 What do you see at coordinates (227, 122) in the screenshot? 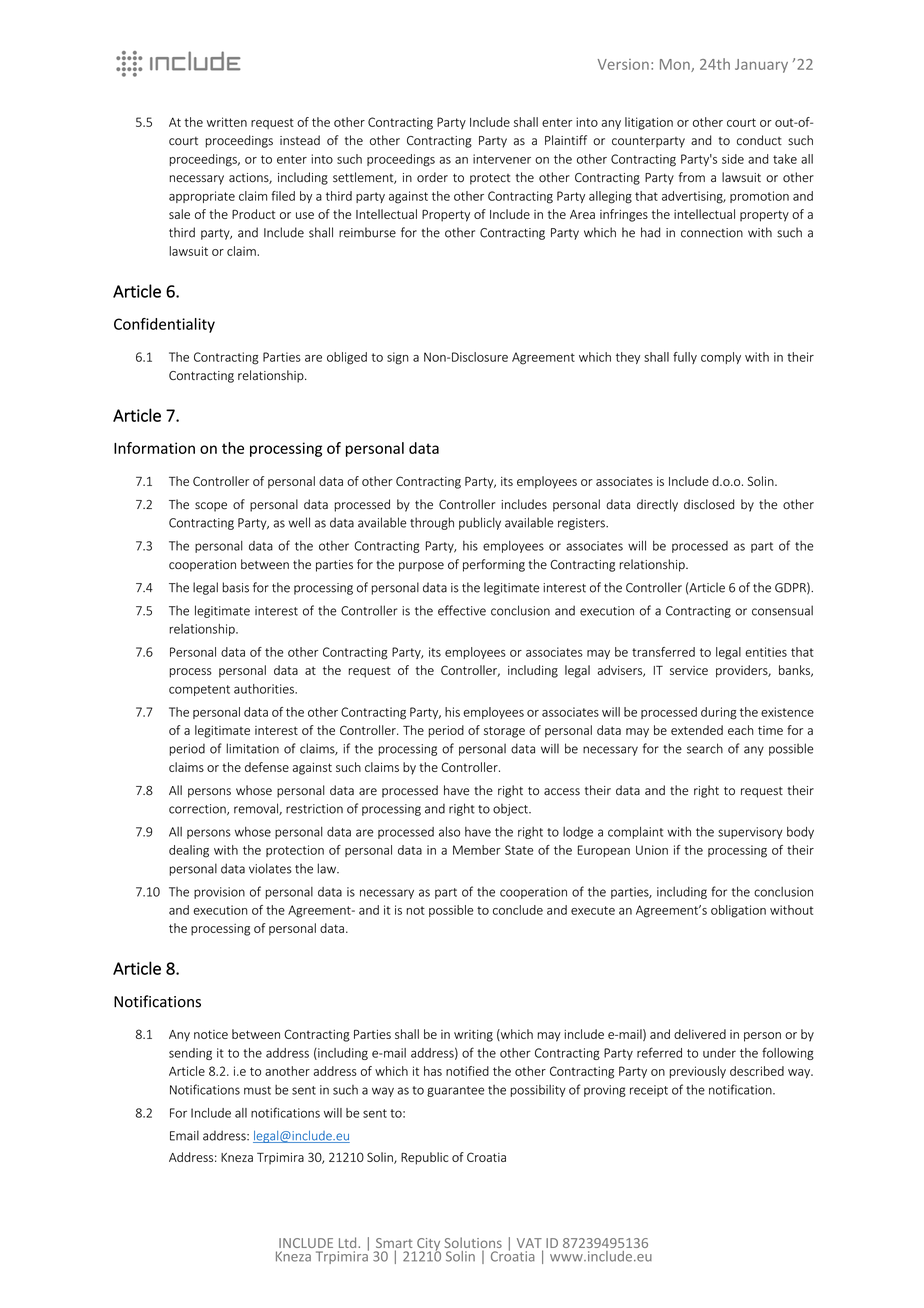
I see `written` at bounding box center [227, 122].
